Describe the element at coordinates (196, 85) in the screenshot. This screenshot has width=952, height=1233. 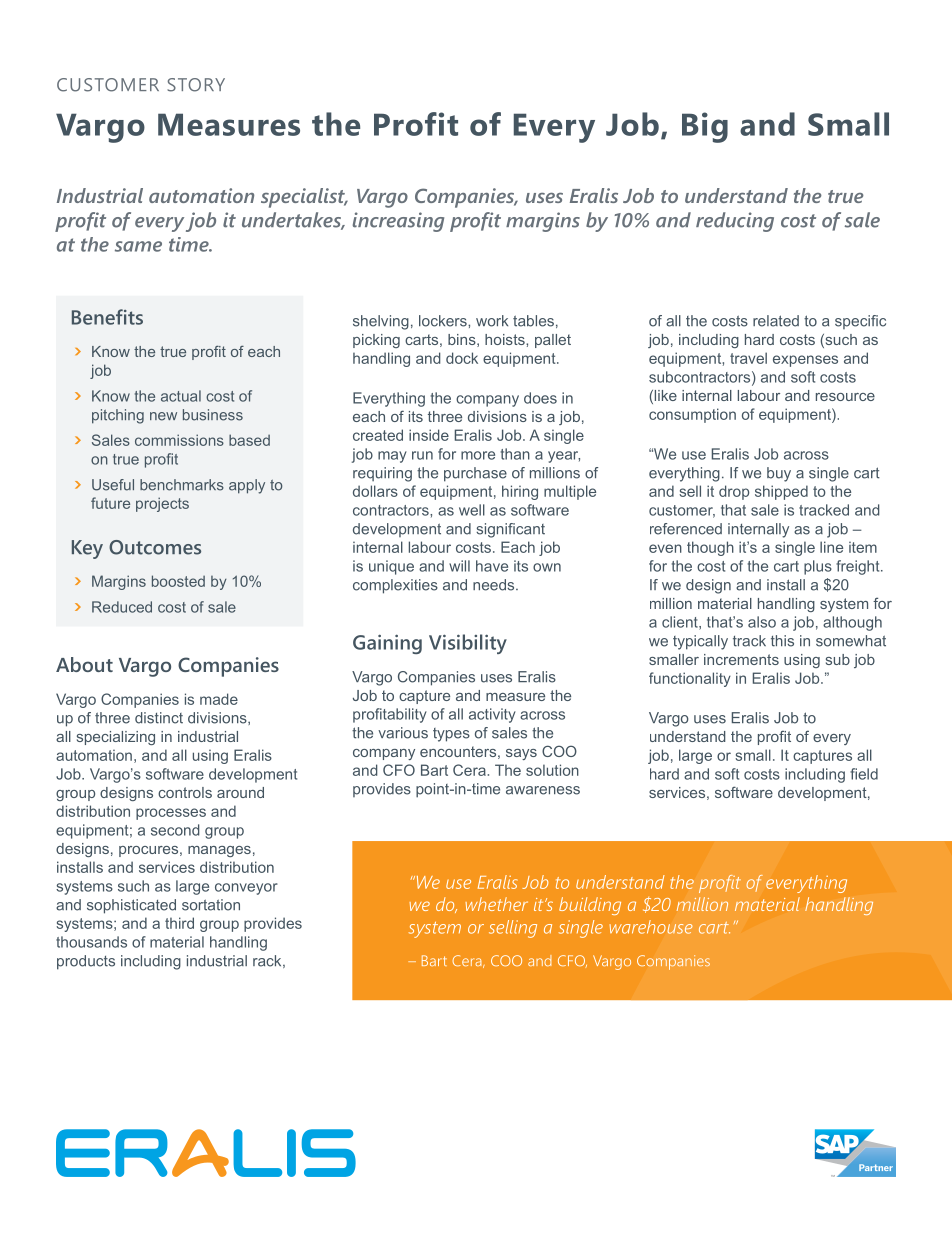
I see `Story` at that location.
